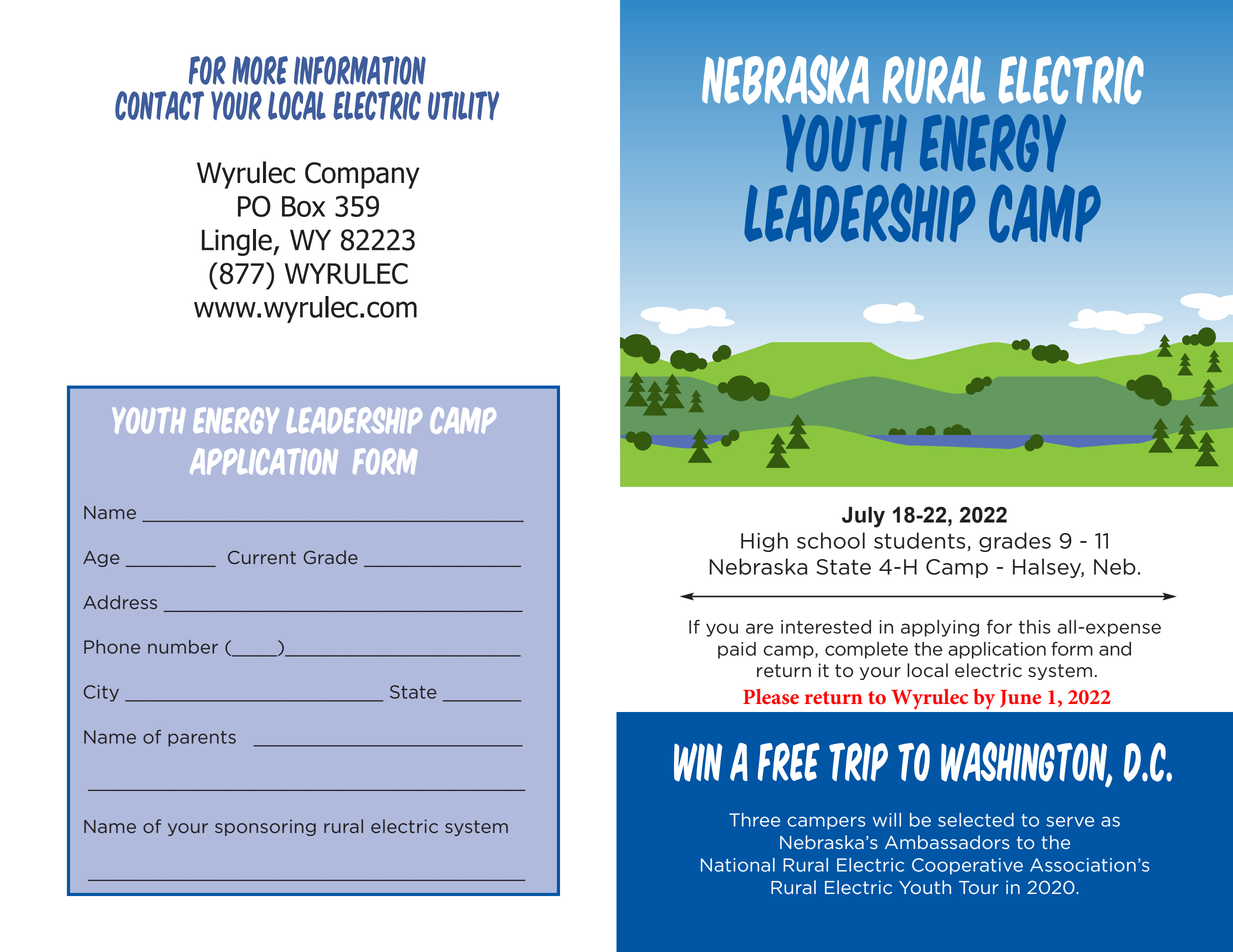 This screenshot has width=1233, height=952. What do you see at coordinates (831, 540) in the screenshot?
I see `school` at bounding box center [831, 540].
